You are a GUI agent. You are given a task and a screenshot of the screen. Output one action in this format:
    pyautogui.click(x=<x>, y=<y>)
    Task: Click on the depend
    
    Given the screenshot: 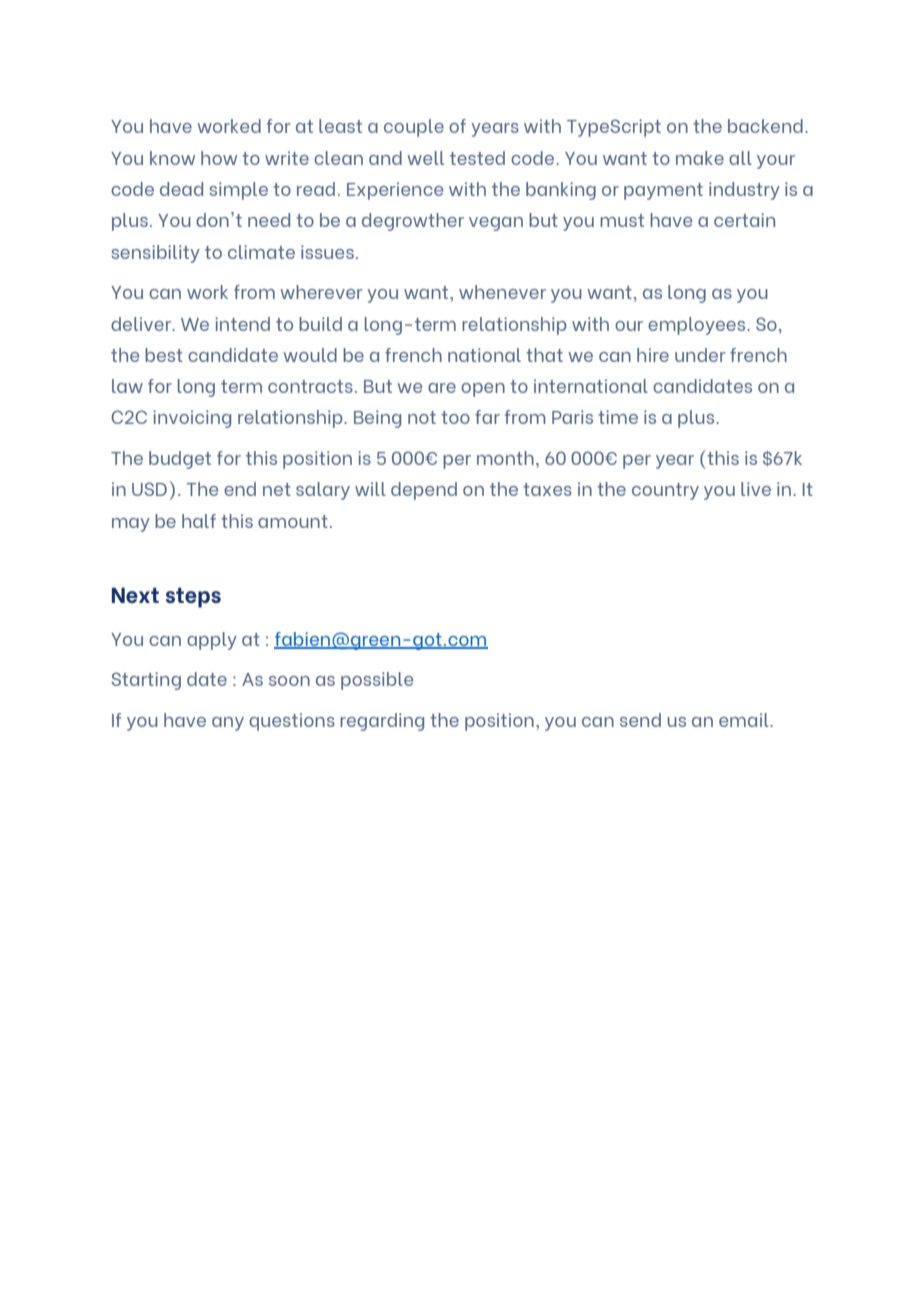 What is the action you would take?
    pyautogui.click(x=424, y=491)
